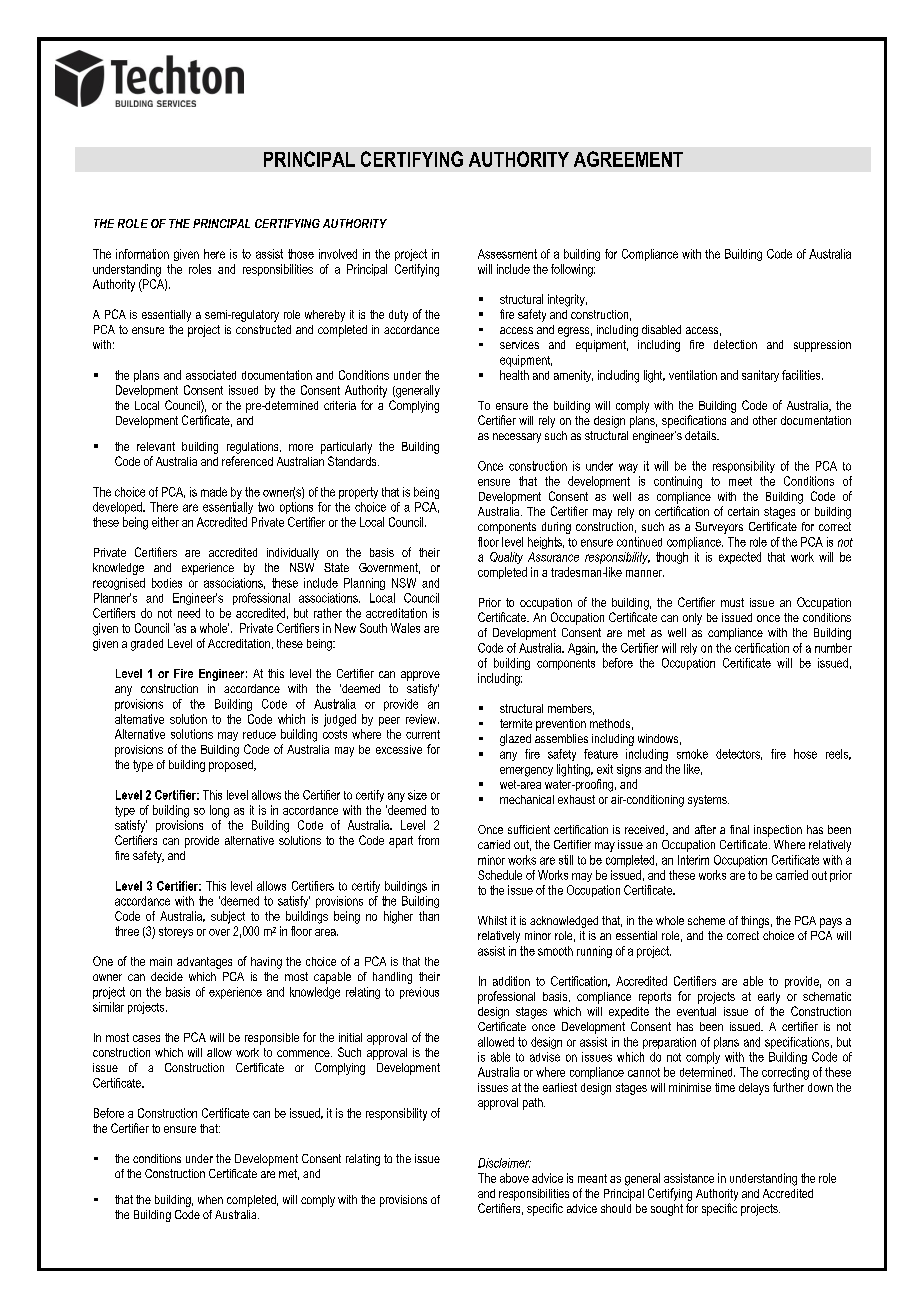 The height and width of the screenshot is (1308, 924). What do you see at coordinates (142, 254) in the screenshot?
I see `information` at bounding box center [142, 254].
